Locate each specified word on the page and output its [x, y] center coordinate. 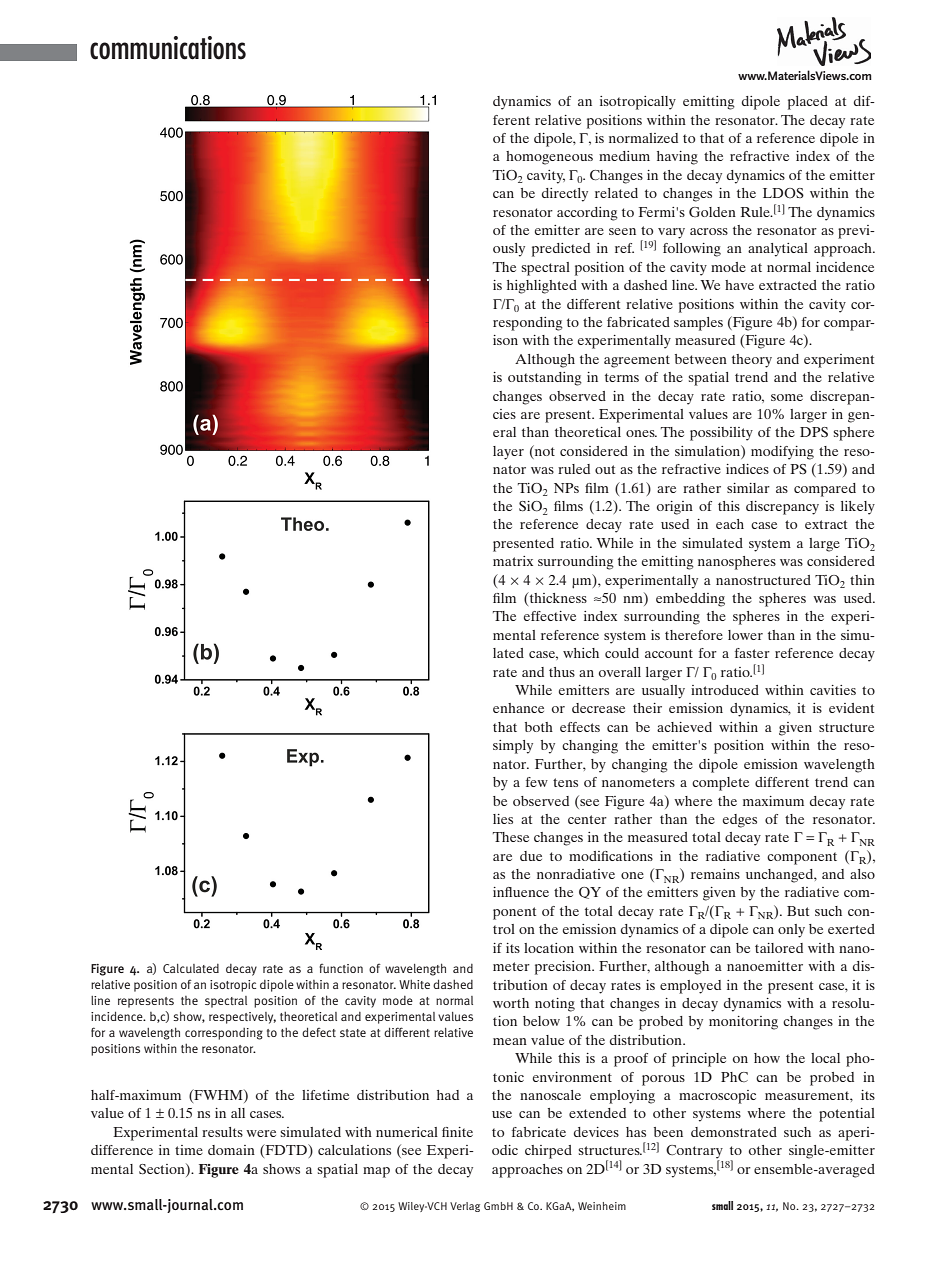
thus [562, 672]
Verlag [465, 1207]
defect [319, 1032]
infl [502, 892]
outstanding [545, 379]
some [787, 397]
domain [231, 1150]
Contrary [694, 1153]
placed [808, 103]
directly [565, 195]
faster [752, 653]
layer [508, 453]
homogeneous [549, 158]
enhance [518, 708]
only [791, 931]
